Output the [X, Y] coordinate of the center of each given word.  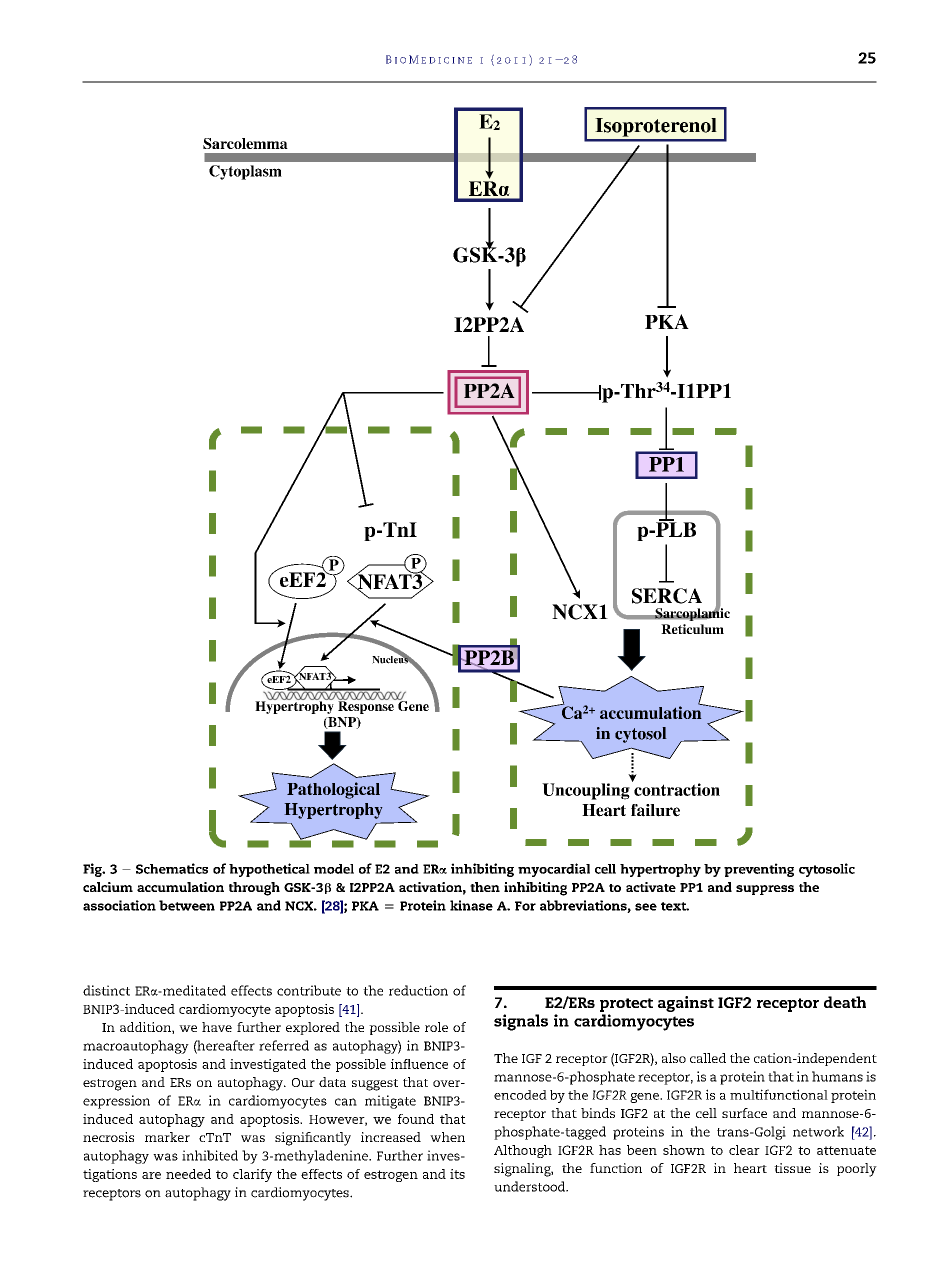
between [187, 905]
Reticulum [692, 629]
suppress [765, 890]
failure [655, 810]
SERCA [667, 596]
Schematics [172, 868]
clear [744, 1150]
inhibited [210, 1155]
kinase [471, 905]
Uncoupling [586, 791]
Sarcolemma [245, 143]
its [457, 1174]
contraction [676, 788]
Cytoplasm [245, 172]
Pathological [333, 790]
